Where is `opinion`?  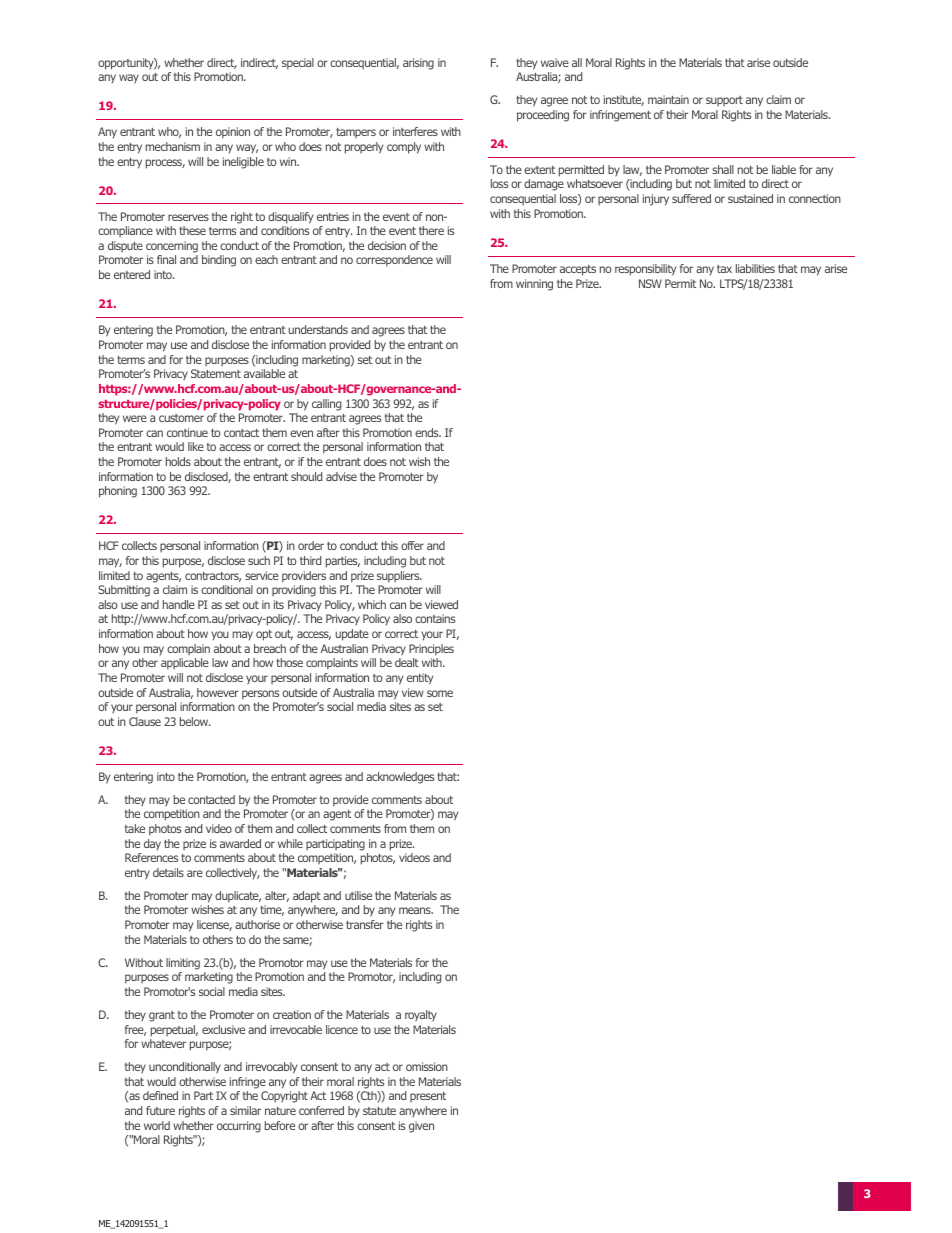
opinion is located at coordinates (233, 133).
